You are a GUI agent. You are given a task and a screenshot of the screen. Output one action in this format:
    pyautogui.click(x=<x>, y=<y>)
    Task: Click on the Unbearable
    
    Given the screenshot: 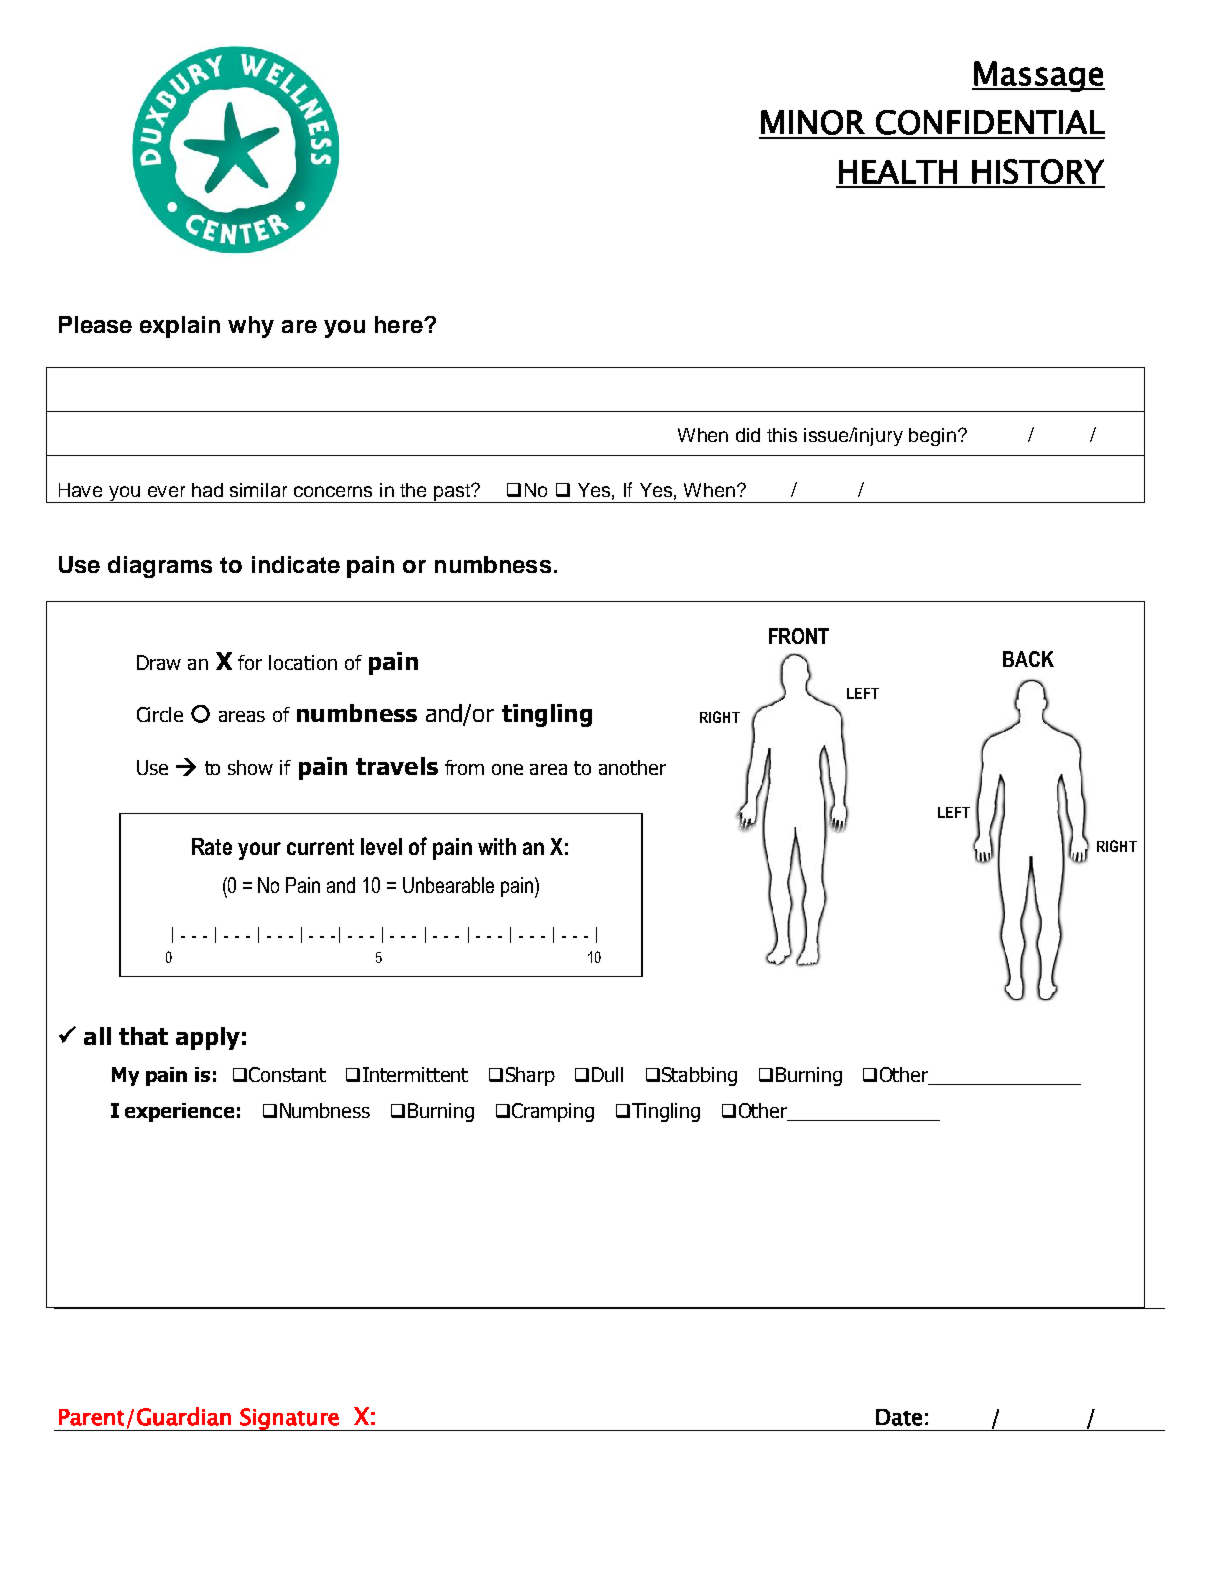 What is the action you would take?
    pyautogui.click(x=448, y=885)
